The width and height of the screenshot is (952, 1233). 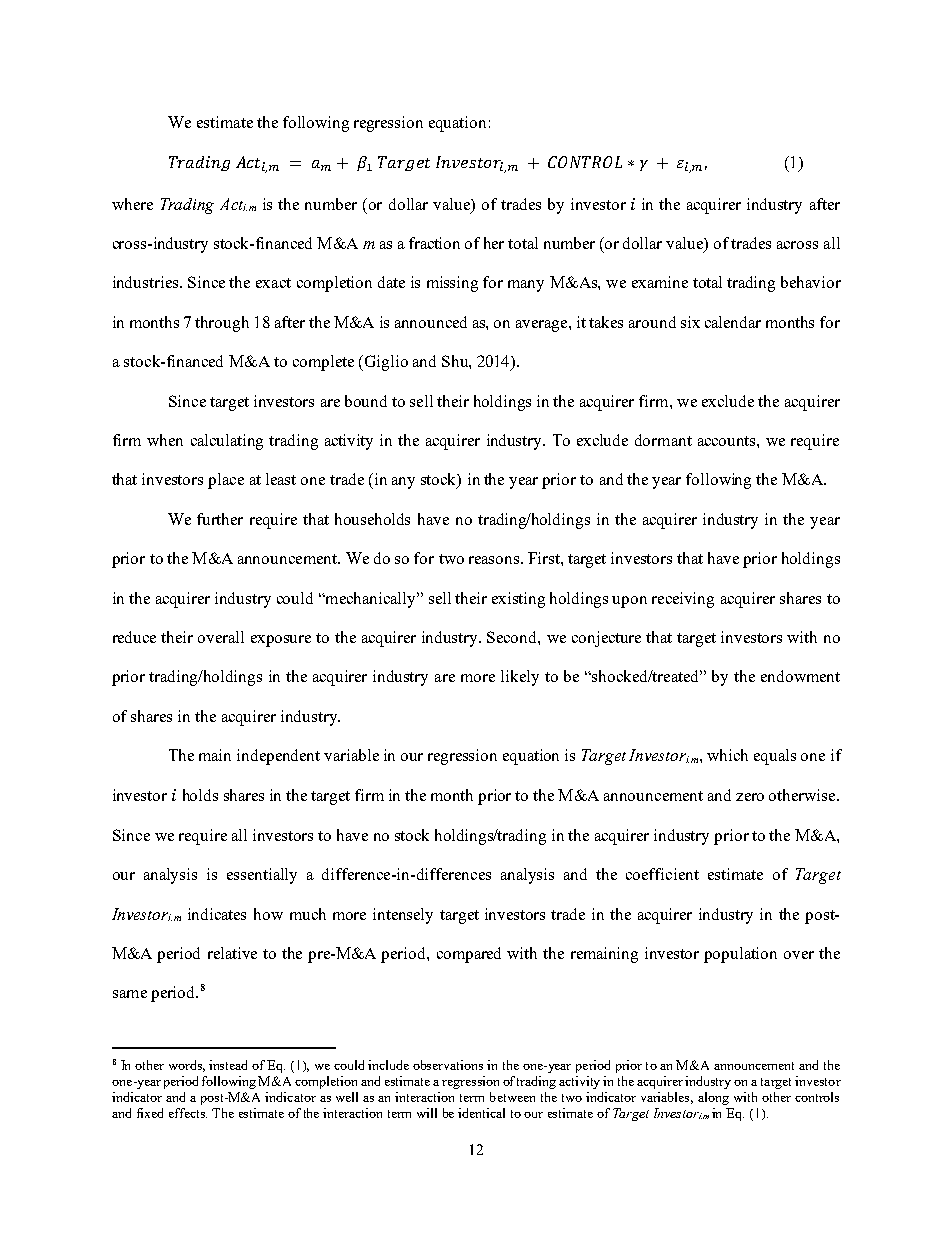 I want to click on where, so click(x=132, y=204).
